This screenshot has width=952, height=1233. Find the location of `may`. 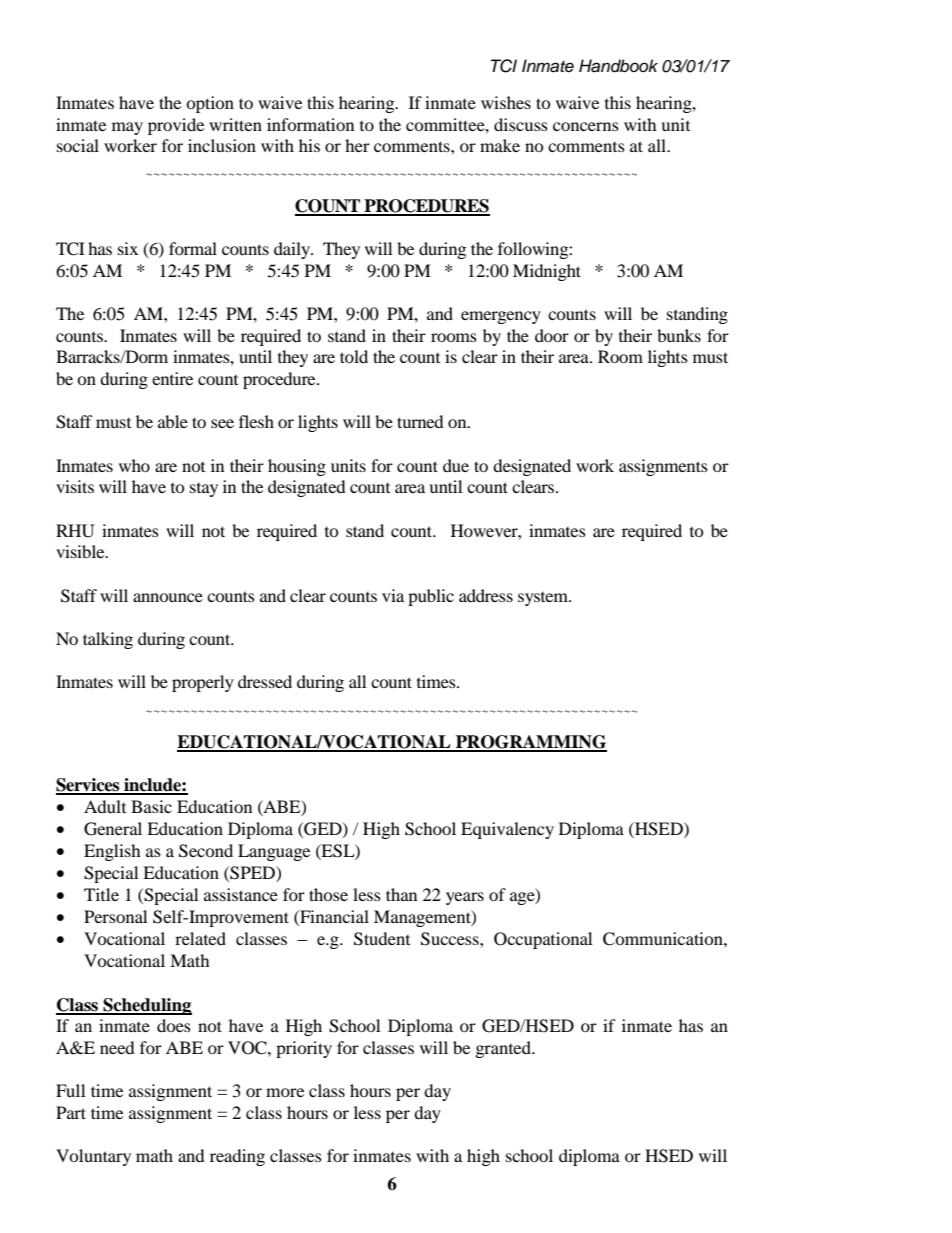

may is located at coordinates (127, 128).
